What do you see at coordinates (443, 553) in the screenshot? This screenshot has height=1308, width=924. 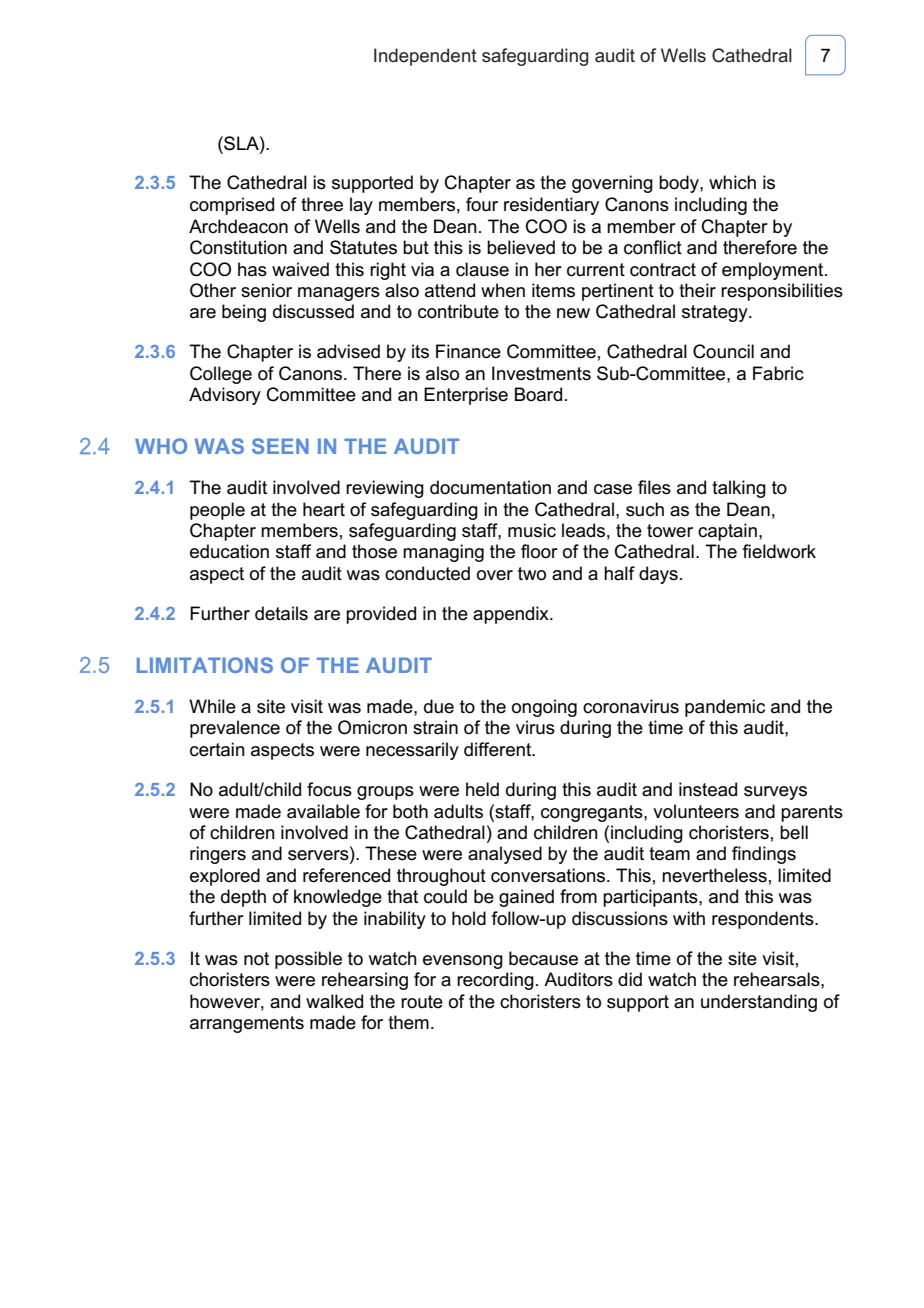 I see `managing` at bounding box center [443, 553].
